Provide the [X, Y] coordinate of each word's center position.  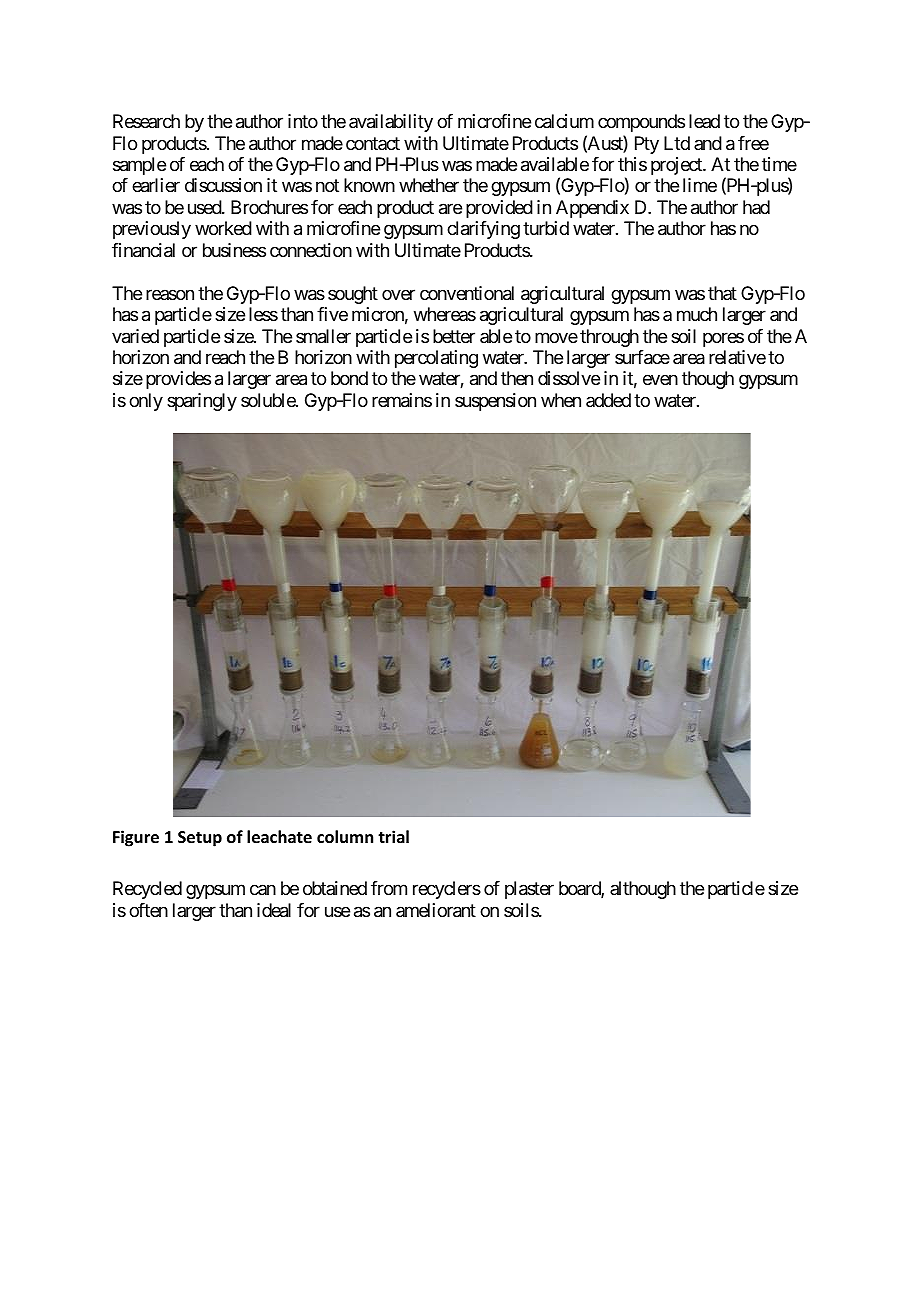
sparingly [202, 402]
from [389, 888]
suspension [495, 402]
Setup [200, 839]
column [345, 837]
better [454, 336]
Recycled [147, 890]
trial [393, 836]
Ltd [677, 143]
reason [170, 294]
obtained [335, 888]
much [697, 314]
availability [391, 123]
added [608, 400]
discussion [223, 185]
